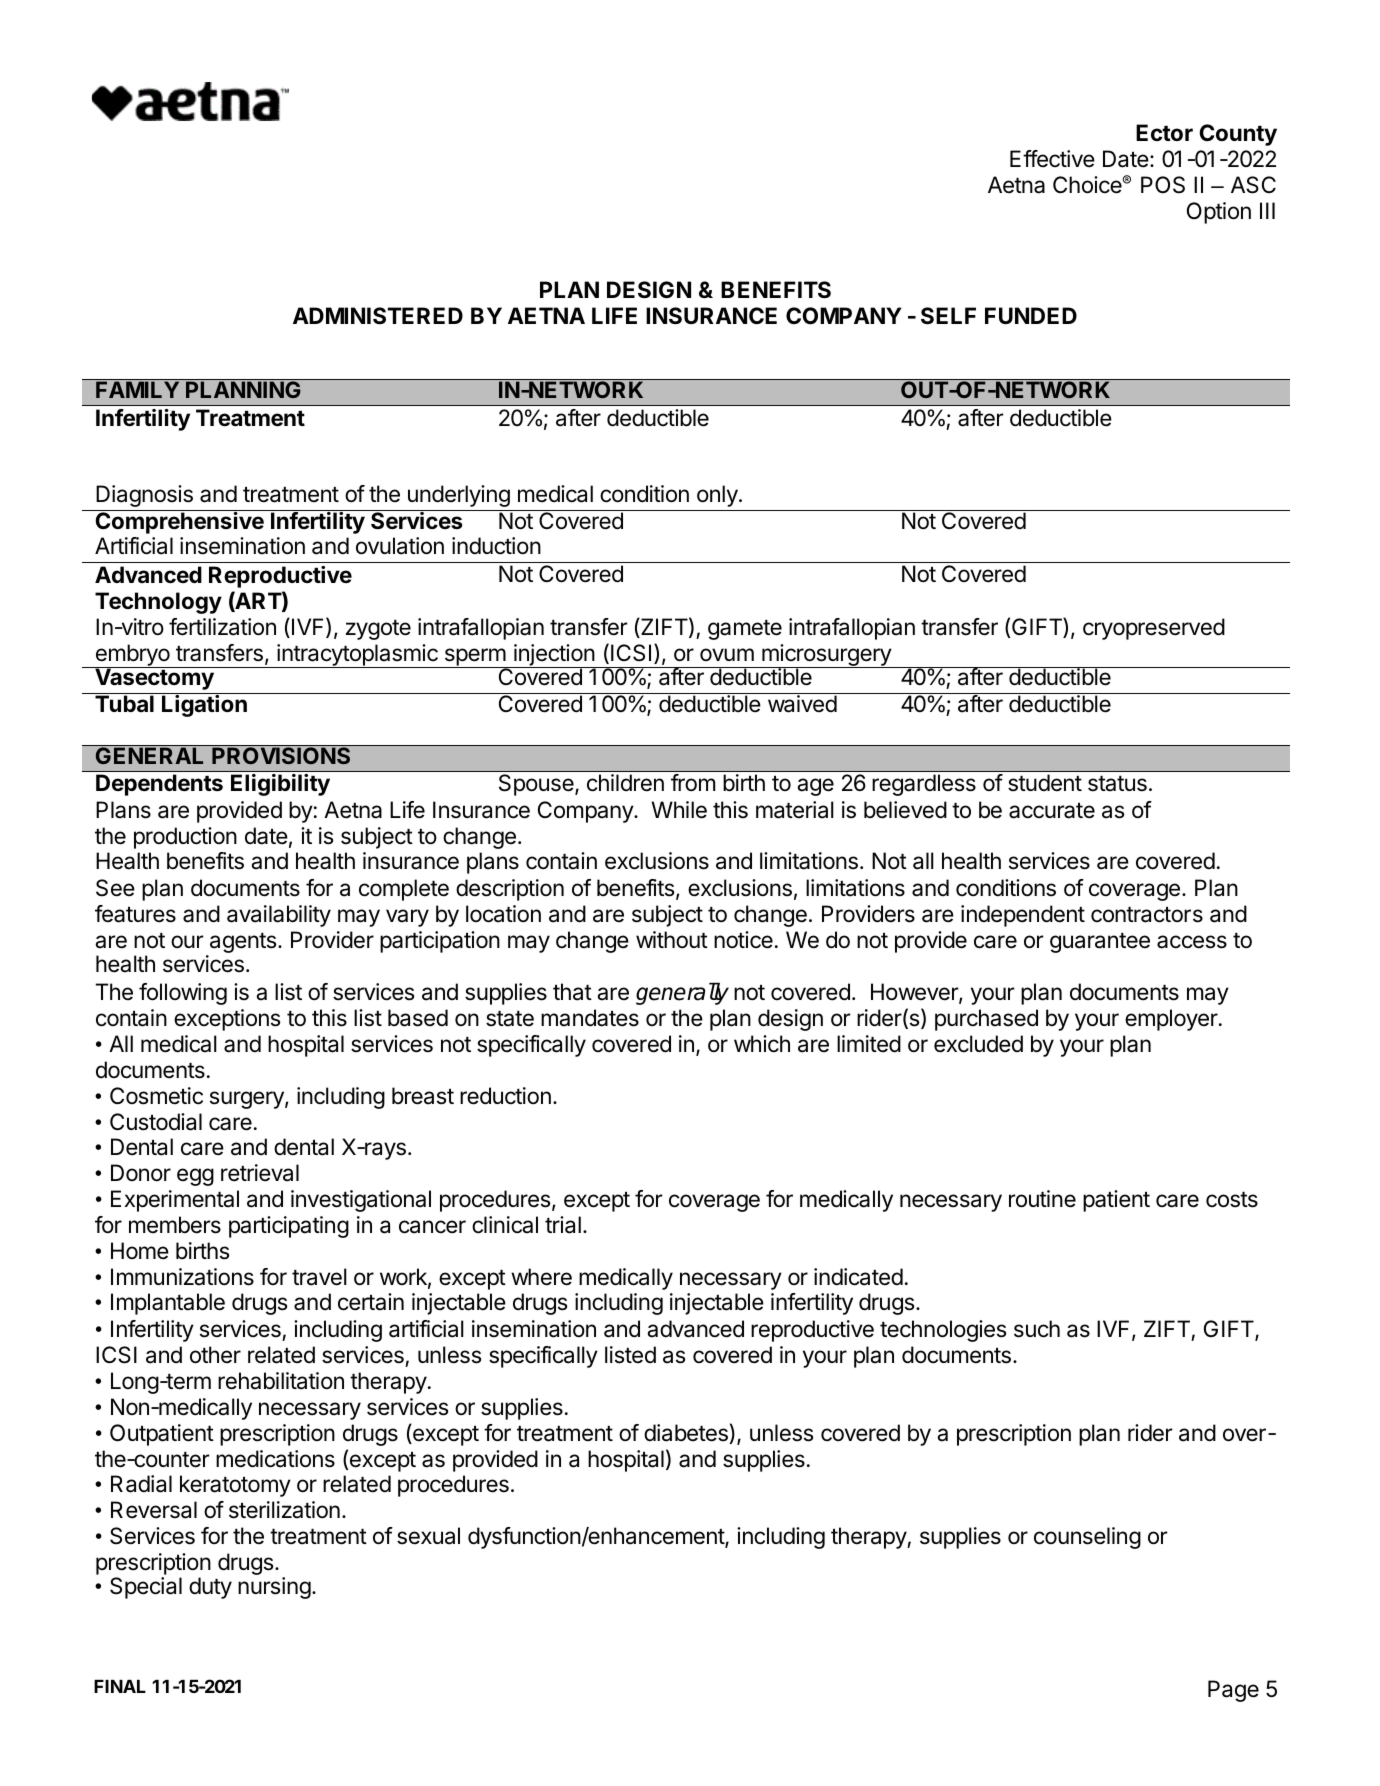 This screenshot has height=1786, width=1380. Describe the element at coordinates (428, 1536) in the screenshot. I see `sexual` at that location.
